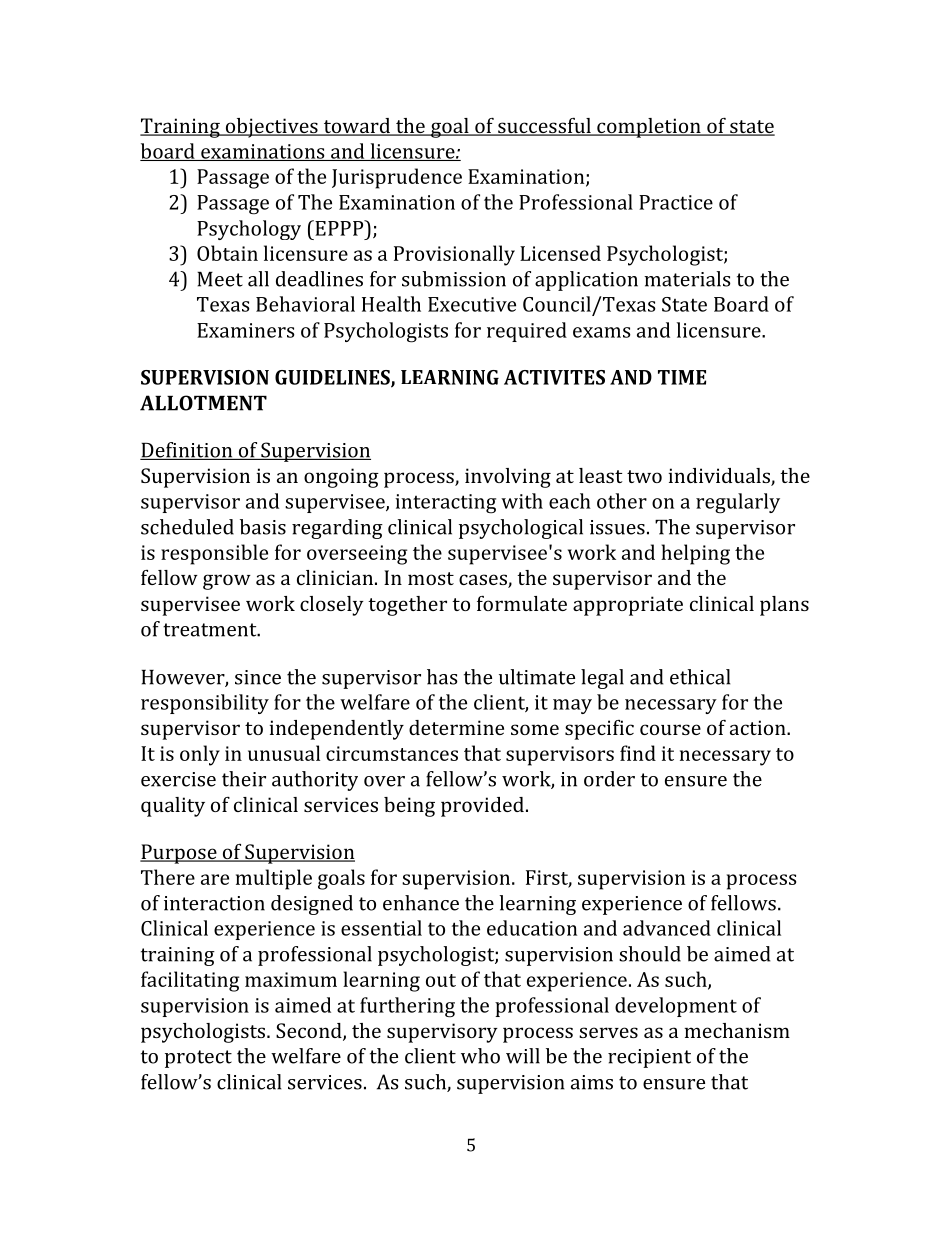  What do you see at coordinates (676, 202) in the screenshot?
I see `Practice` at bounding box center [676, 202].
